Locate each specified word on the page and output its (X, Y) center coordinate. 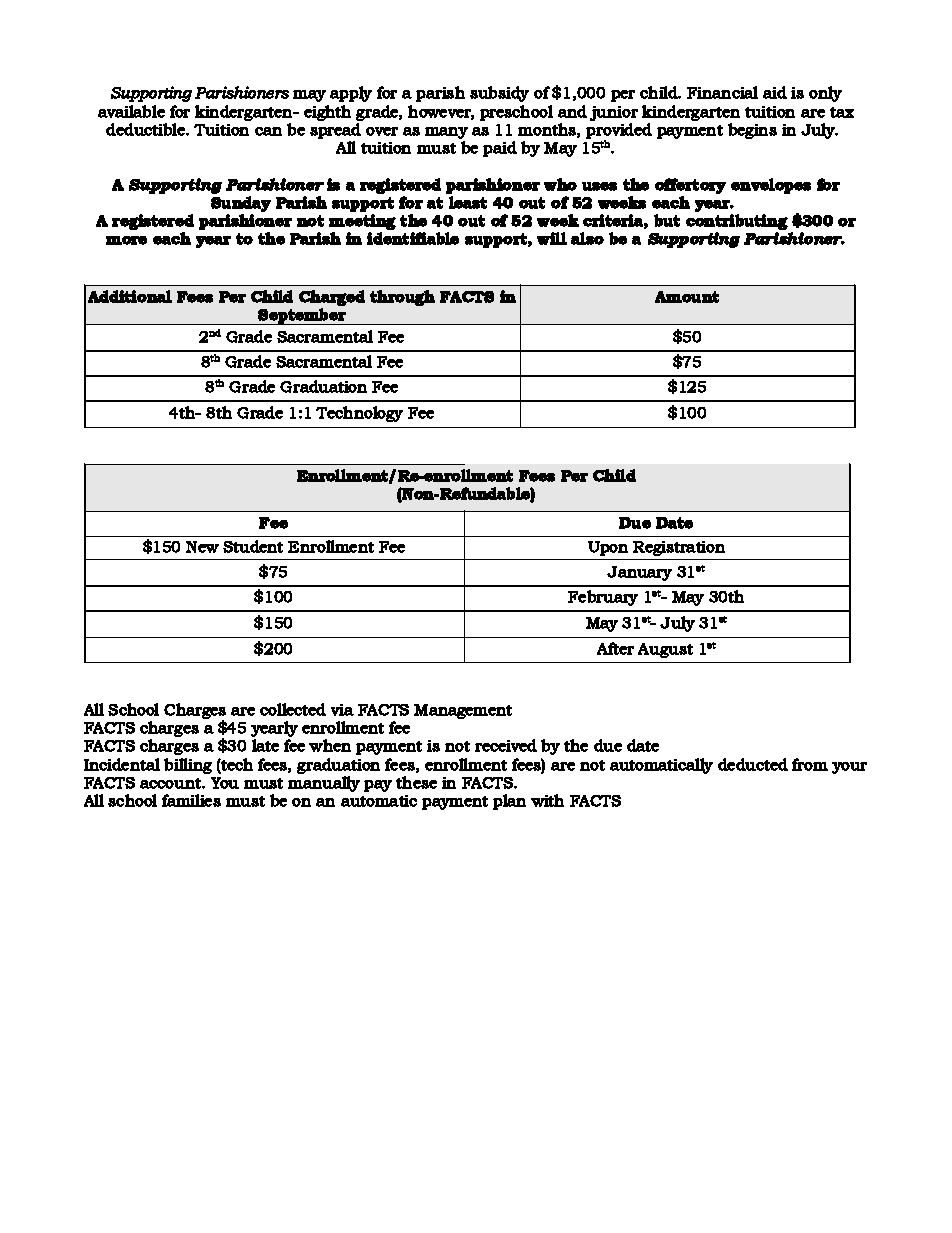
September (302, 316)
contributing (737, 223)
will (552, 238)
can (268, 131)
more (126, 240)
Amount (687, 297)
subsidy (499, 94)
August (665, 650)
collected (293, 709)
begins (752, 131)
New (202, 547)
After (615, 648)
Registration (679, 548)
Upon (608, 548)
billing (188, 766)
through (402, 298)
